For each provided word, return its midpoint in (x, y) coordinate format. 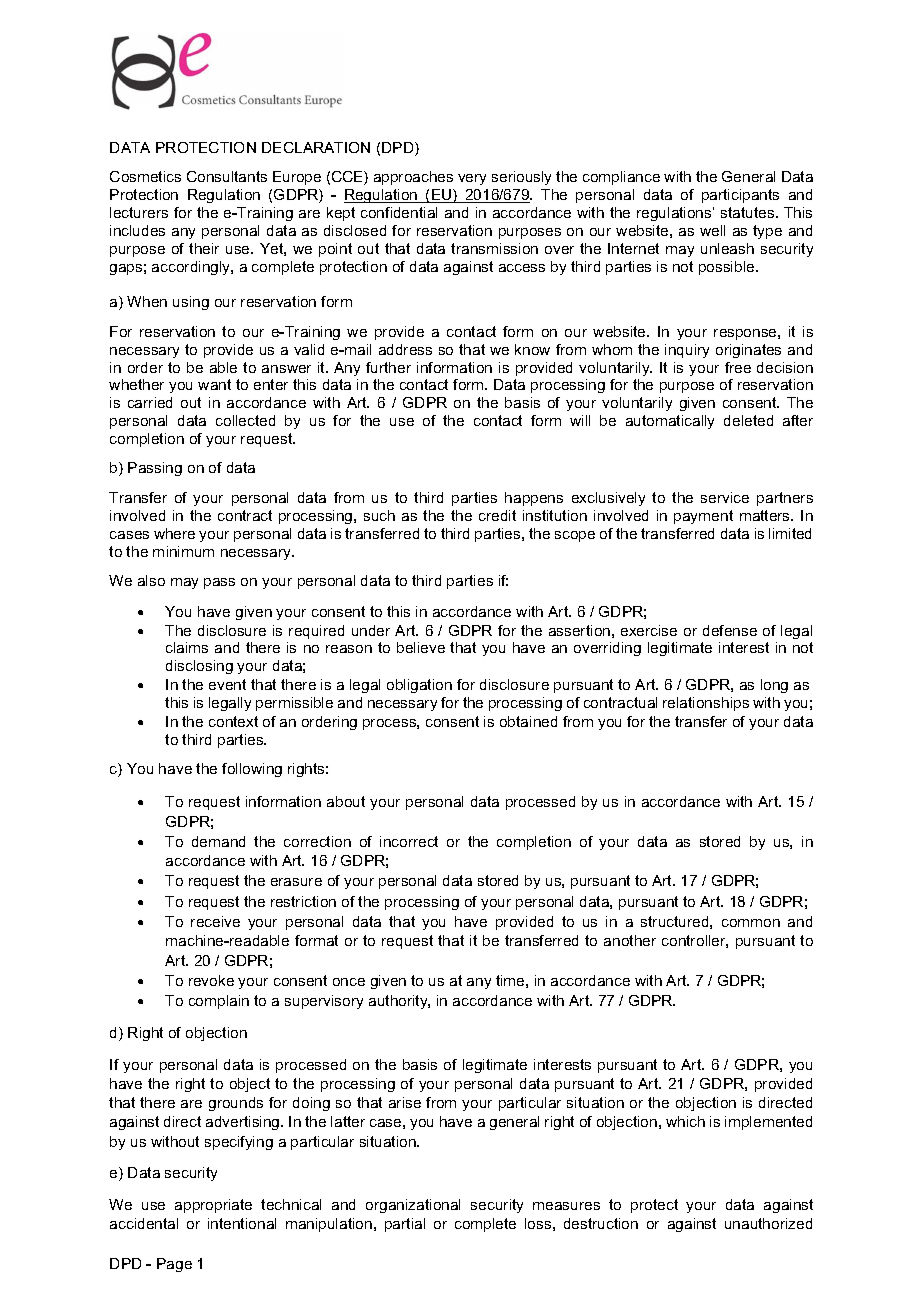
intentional (242, 1223)
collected (245, 420)
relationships (706, 704)
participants (740, 196)
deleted (748, 420)
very (472, 179)
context (233, 721)
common (751, 923)
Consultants (227, 176)
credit (497, 515)
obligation (419, 686)
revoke (211, 980)
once (349, 982)
